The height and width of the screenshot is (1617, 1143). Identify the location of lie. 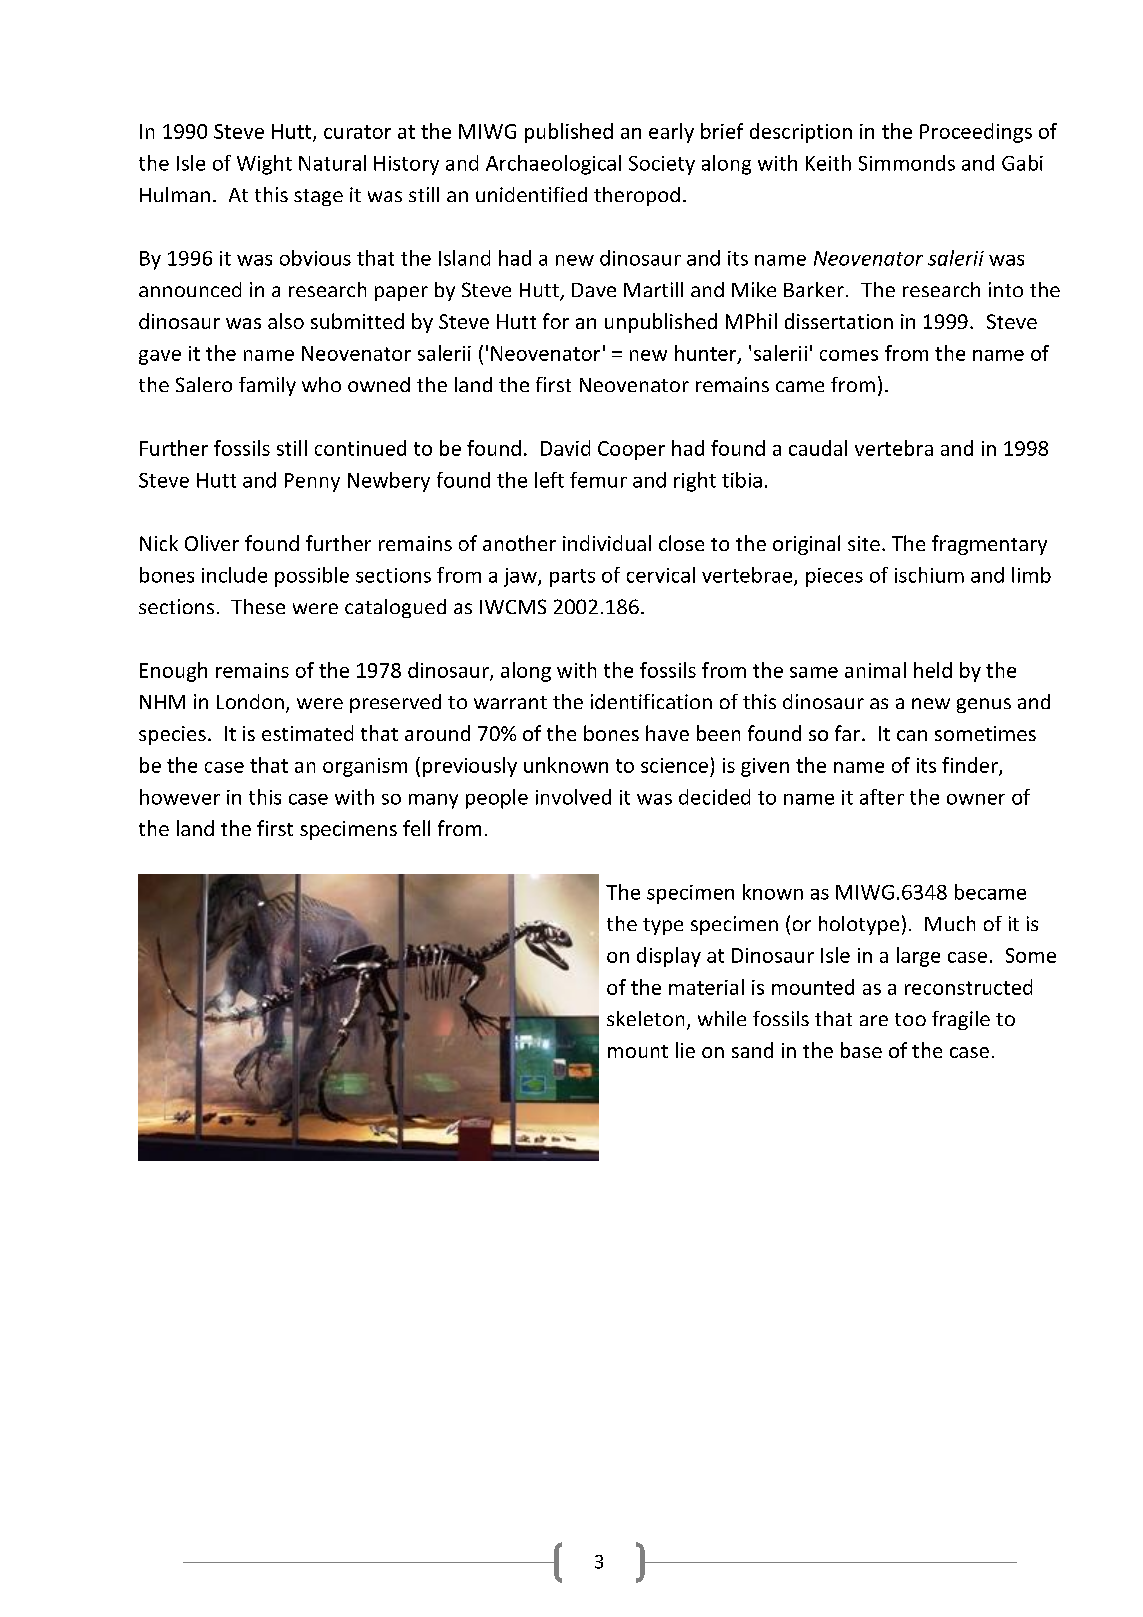
(685, 1050).
